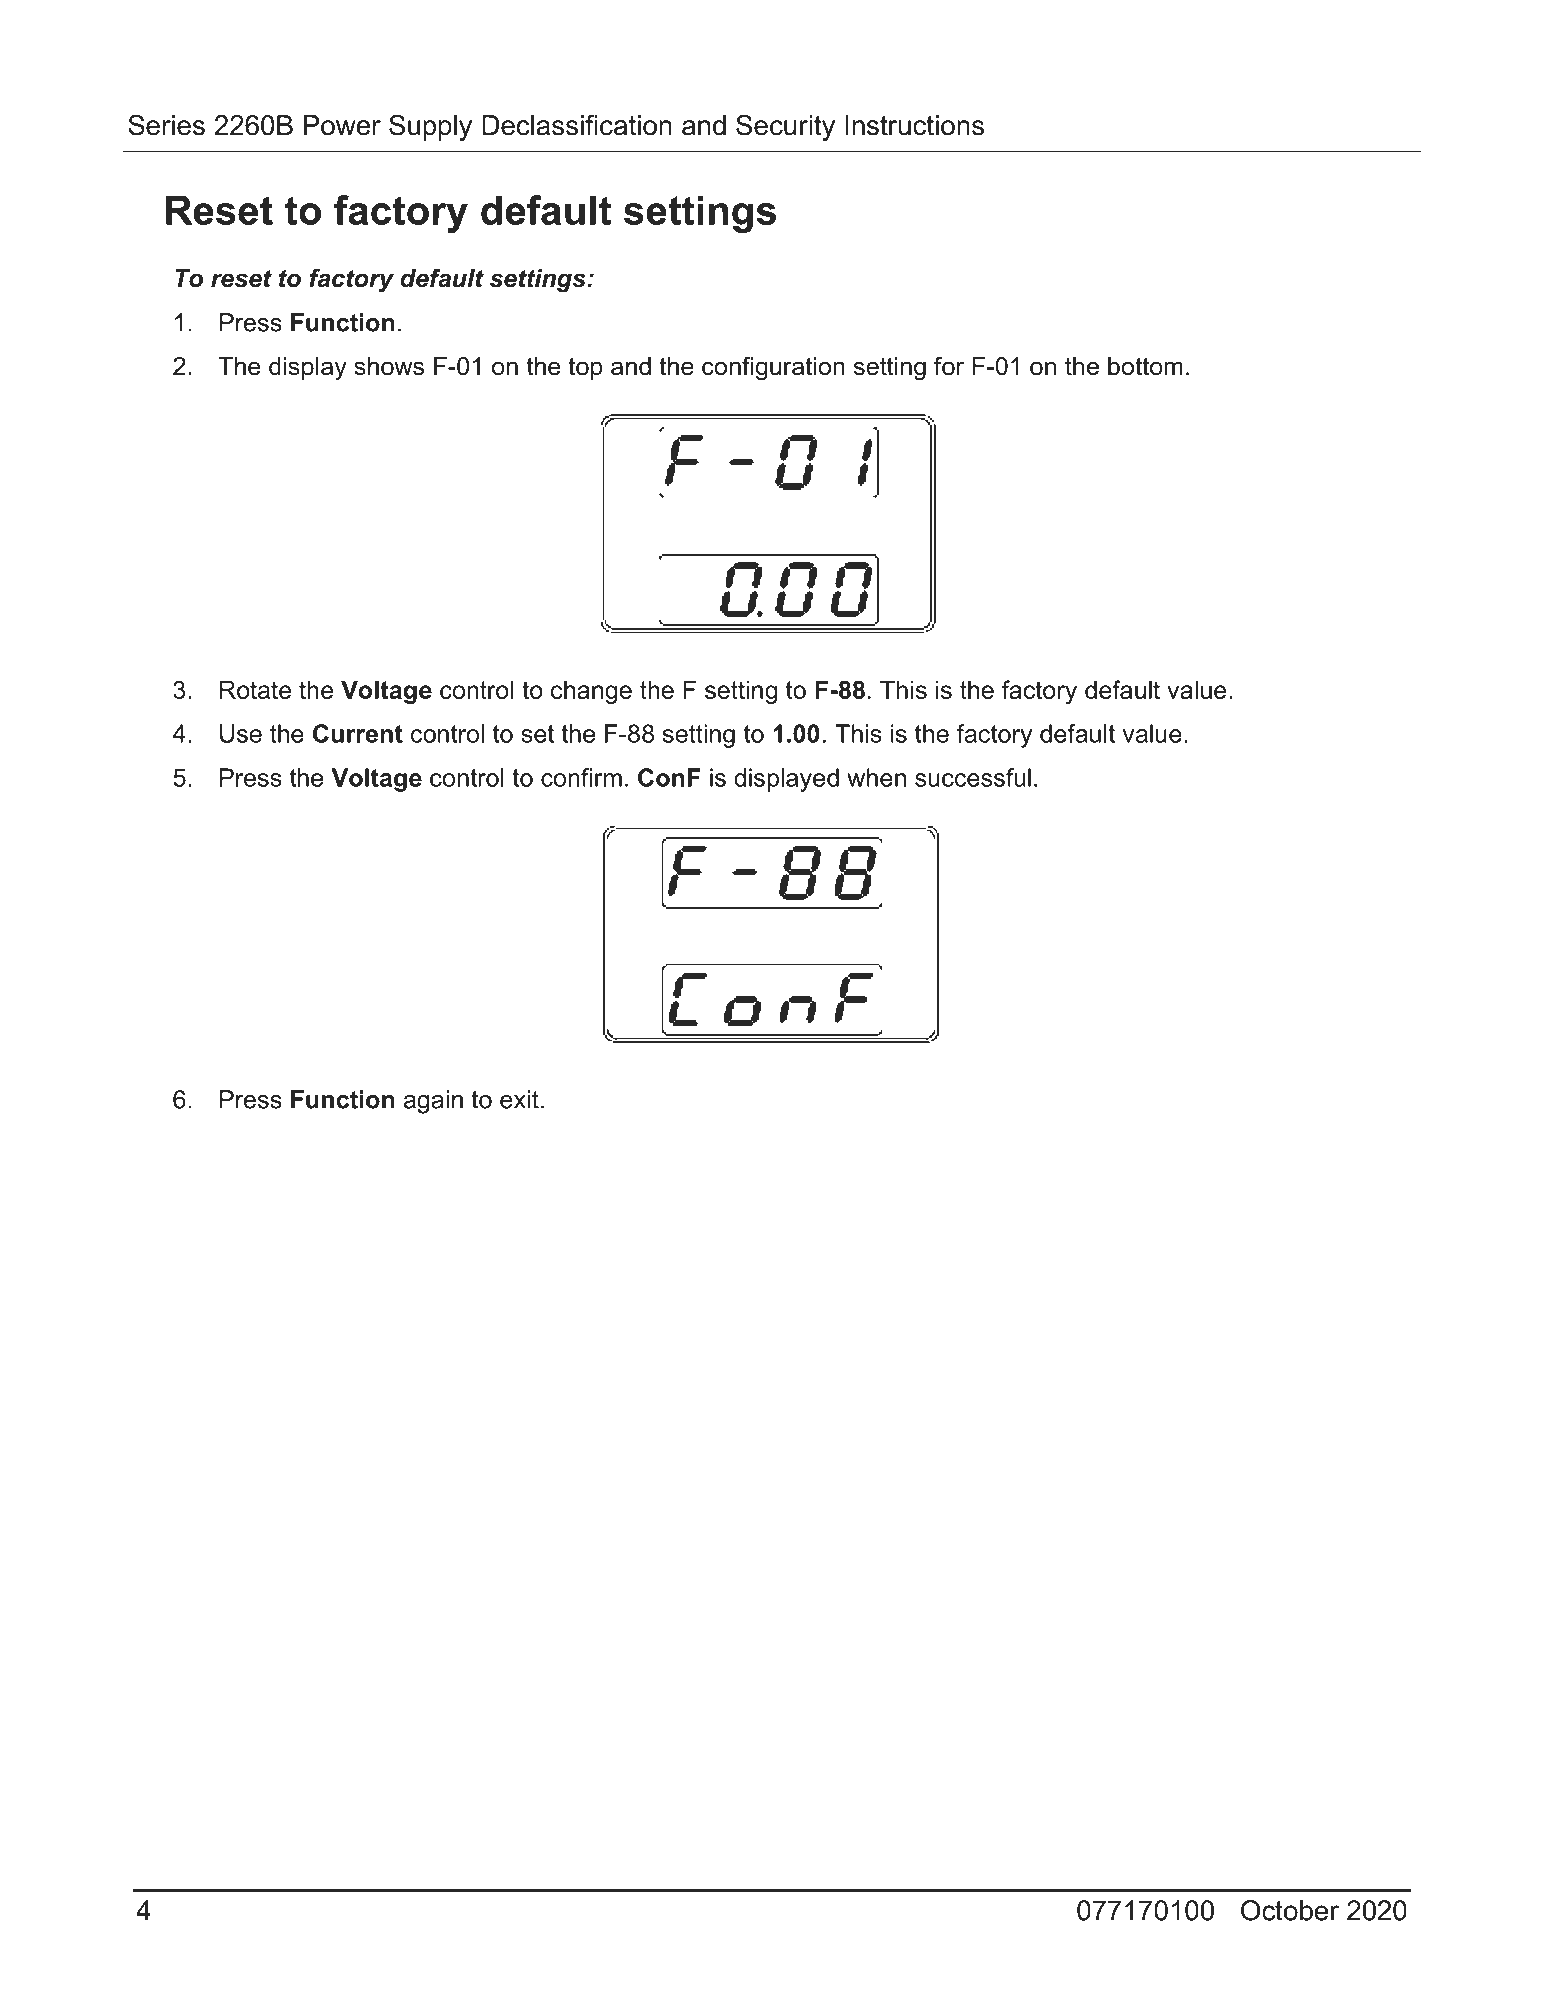 This document has width=1544, height=1998. What do you see at coordinates (342, 125) in the document?
I see `Power` at bounding box center [342, 125].
